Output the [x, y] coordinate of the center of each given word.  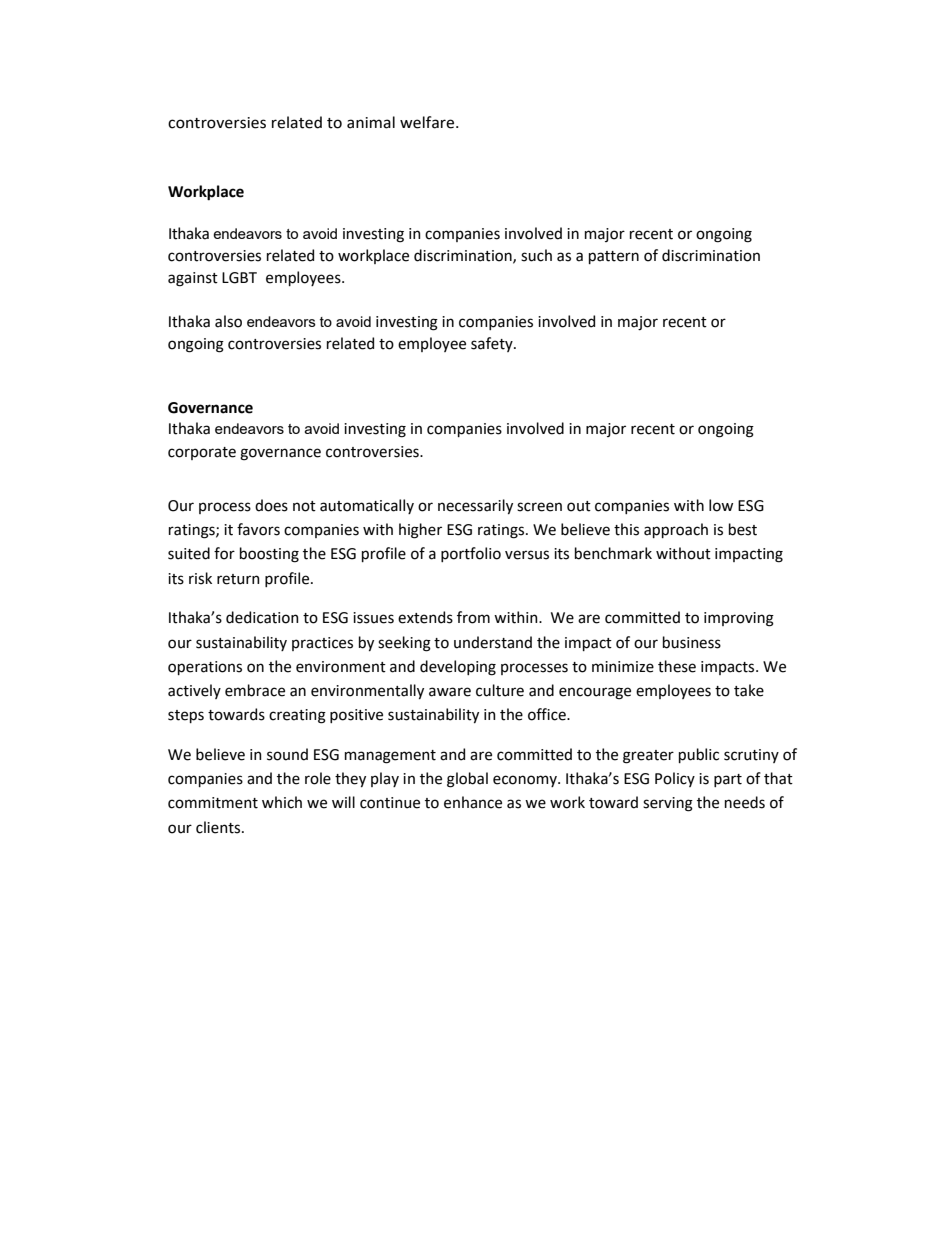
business [692, 642]
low [721, 505]
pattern [614, 257]
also [228, 321]
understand [493, 642]
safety [493, 344]
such [536, 255]
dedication [262, 617]
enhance [473, 802]
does [271, 505]
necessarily [475, 506]
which [282, 802]
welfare [428, 122]
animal [371, 122]
